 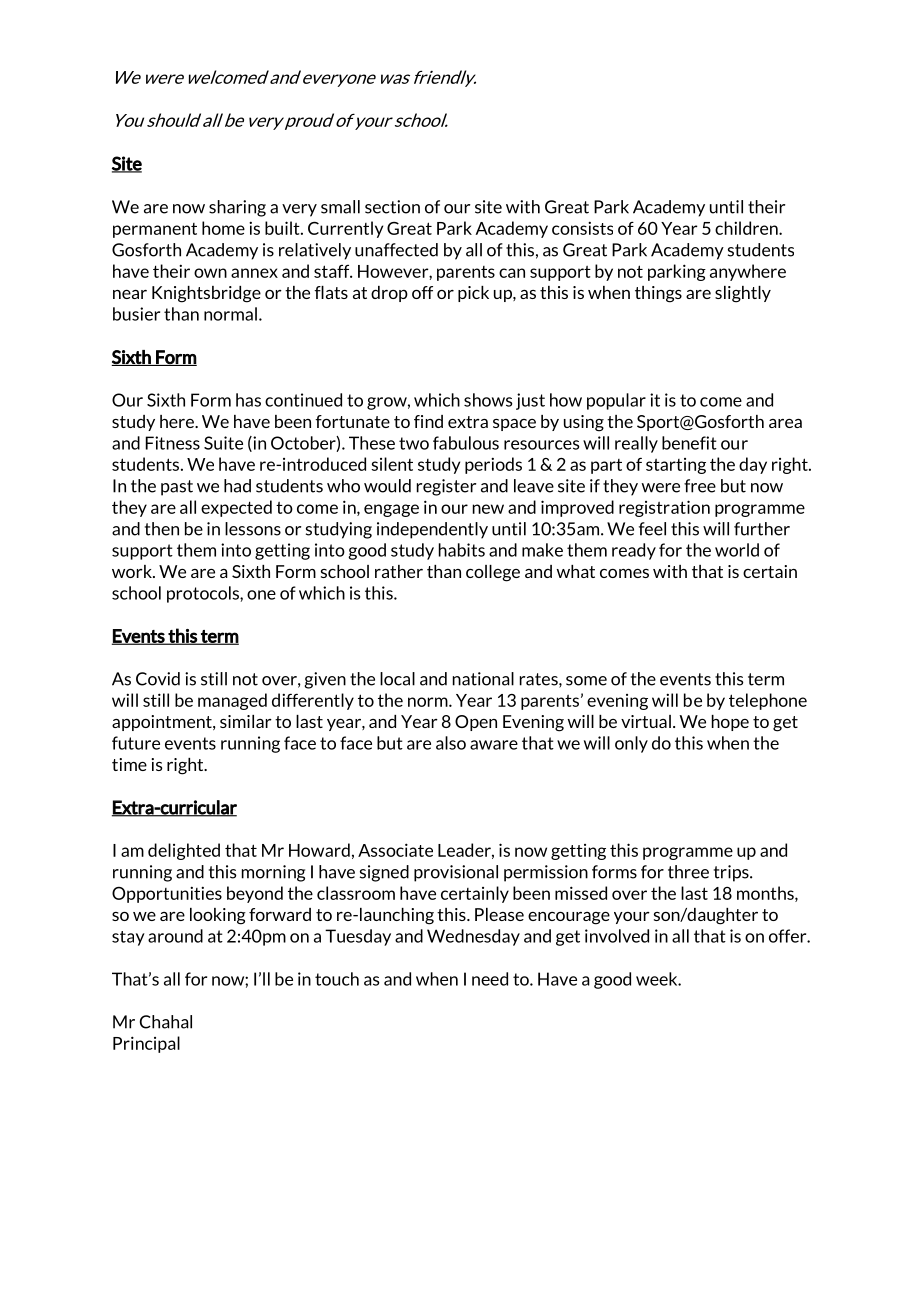 What do you see at coordinates (248, 400) in the image?
I see `has` at bounding box center [248, 400].
